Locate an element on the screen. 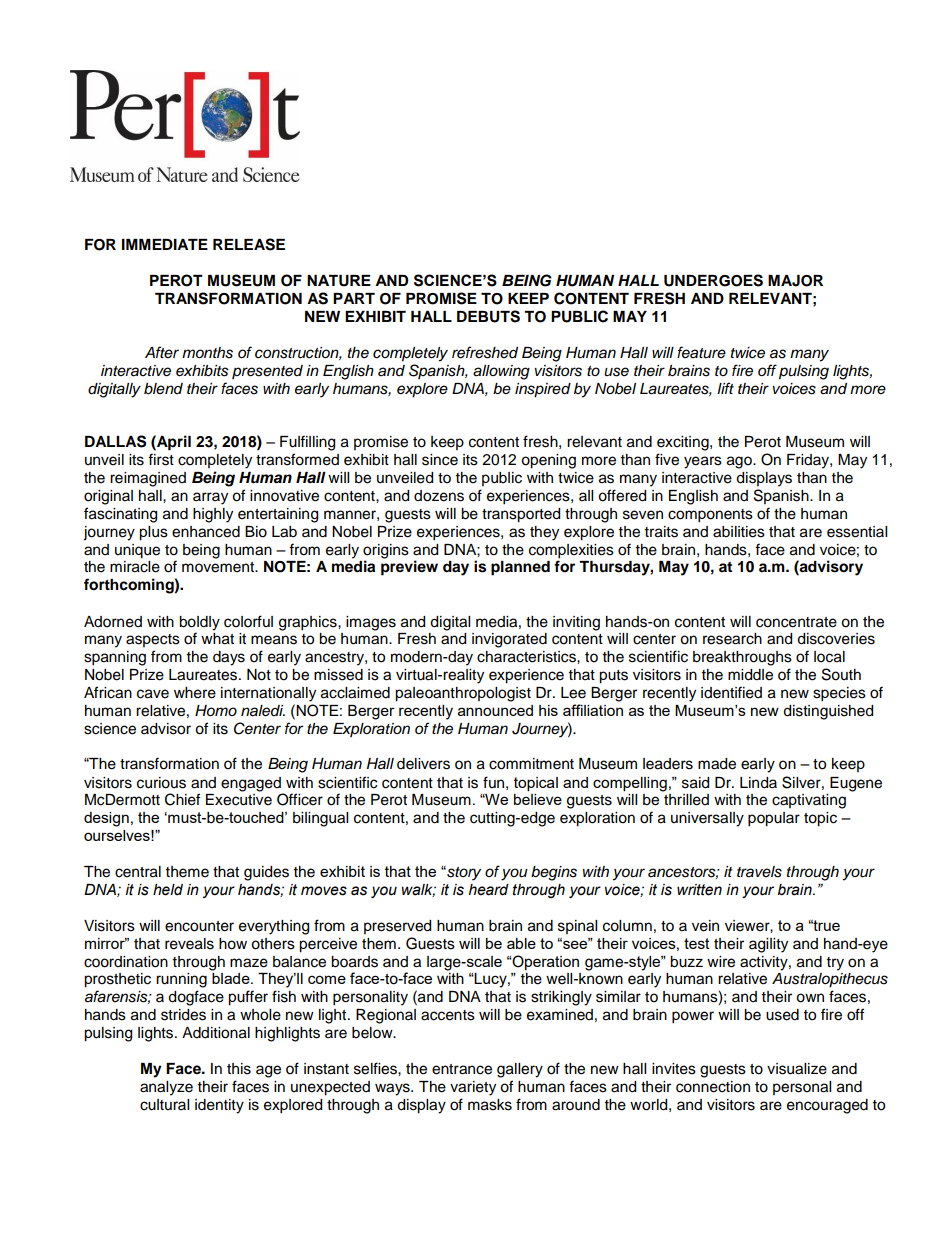  curious is located at coordinates (161, 783).
